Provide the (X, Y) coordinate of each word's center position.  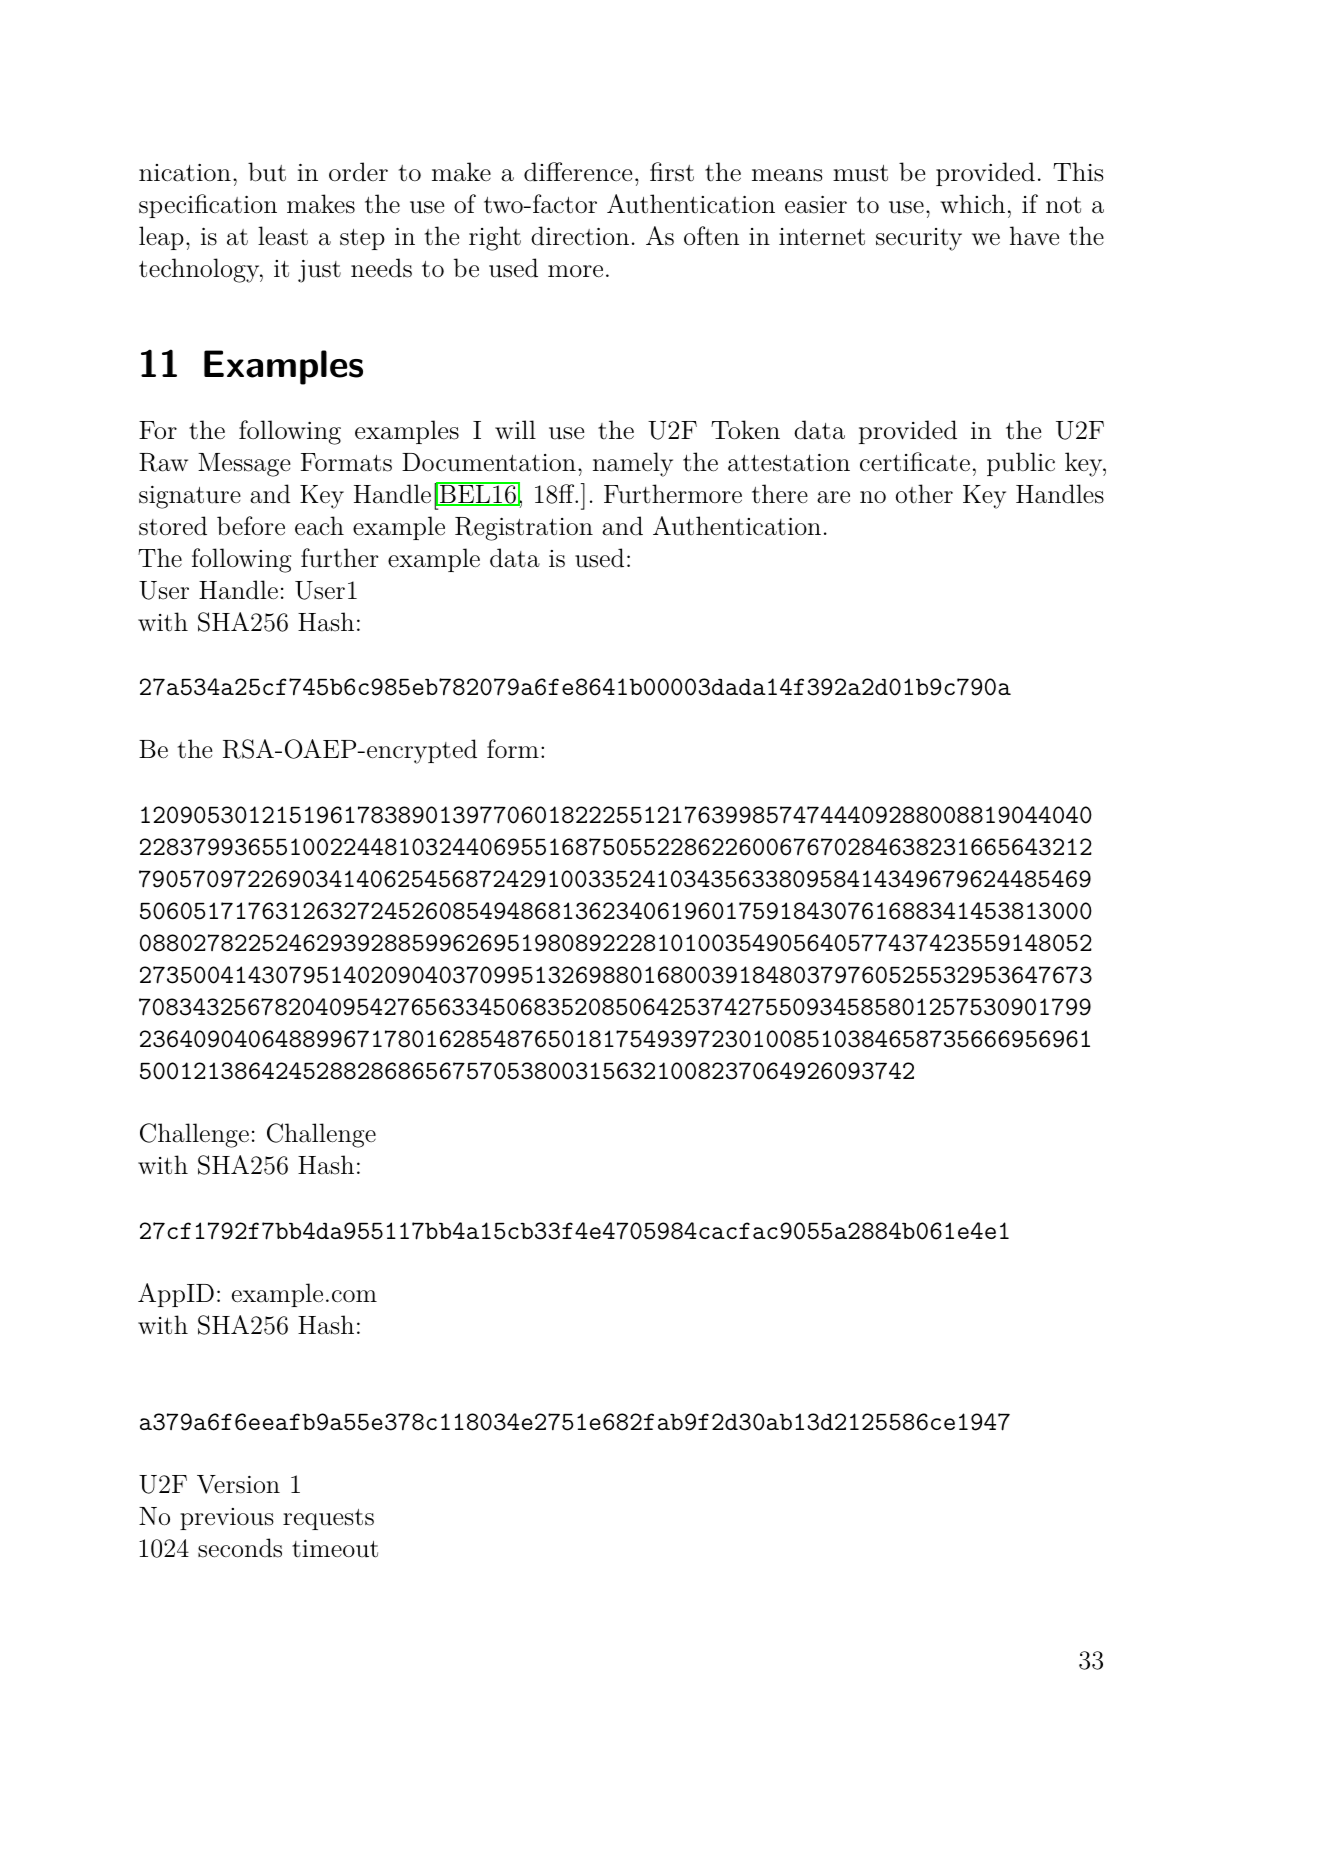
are (833, 497)
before (251, 526)
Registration (524, 529)
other (924, 494)
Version (238, 1484)
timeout (335, 1549)
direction (580, 236)
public (1021, 464)
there (780, 493)
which (972, 203)
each (319, 526)
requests (328, 1519)
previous (227, 1519)
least (283, 236)
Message (244, 465)
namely (633, 464)
